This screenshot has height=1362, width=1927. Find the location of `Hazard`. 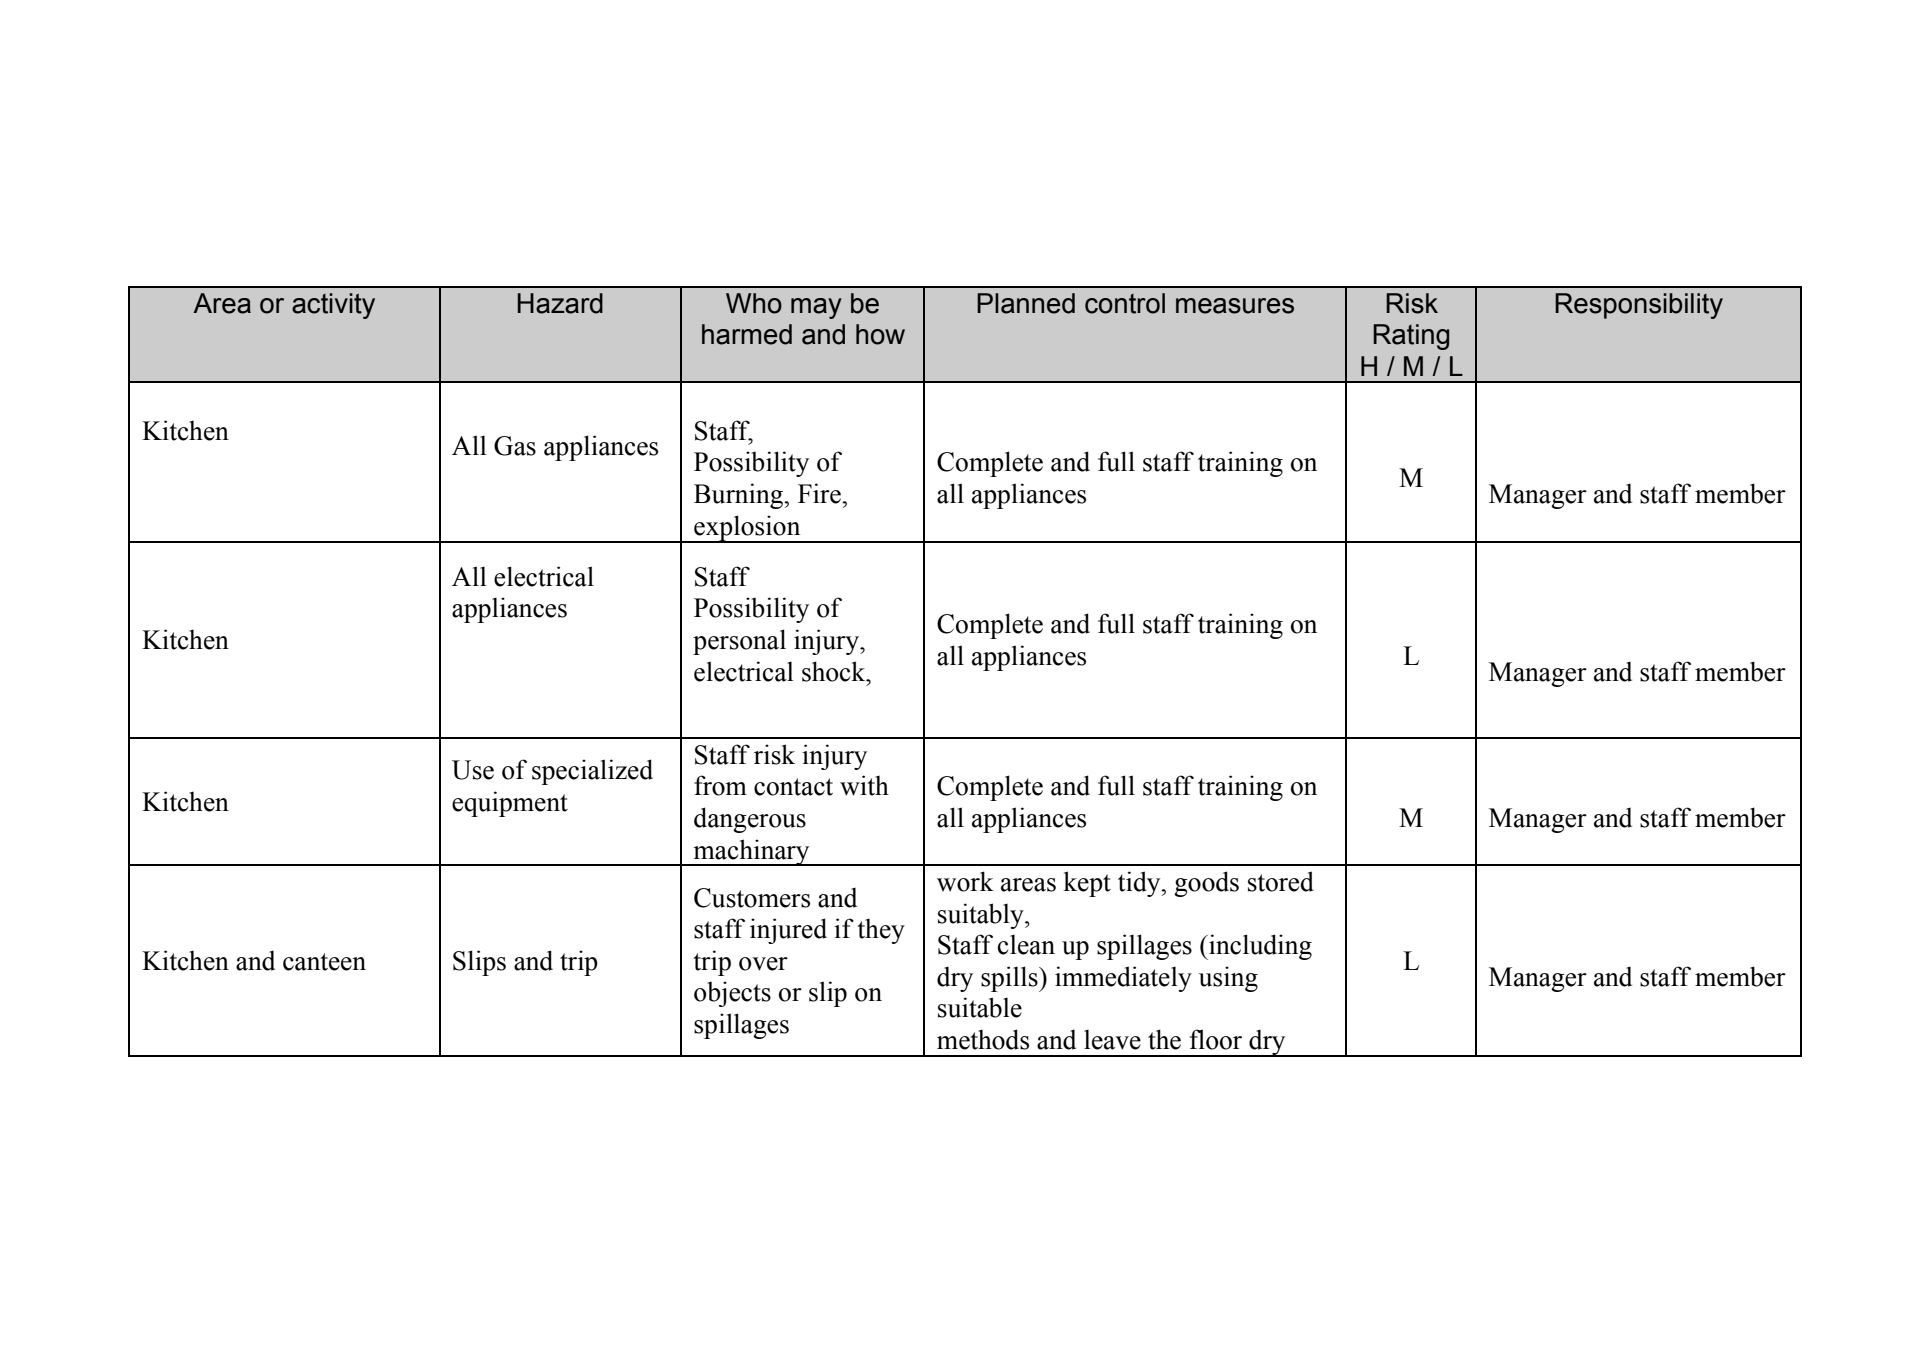

Hazard is located at coordinates (560, 303).
